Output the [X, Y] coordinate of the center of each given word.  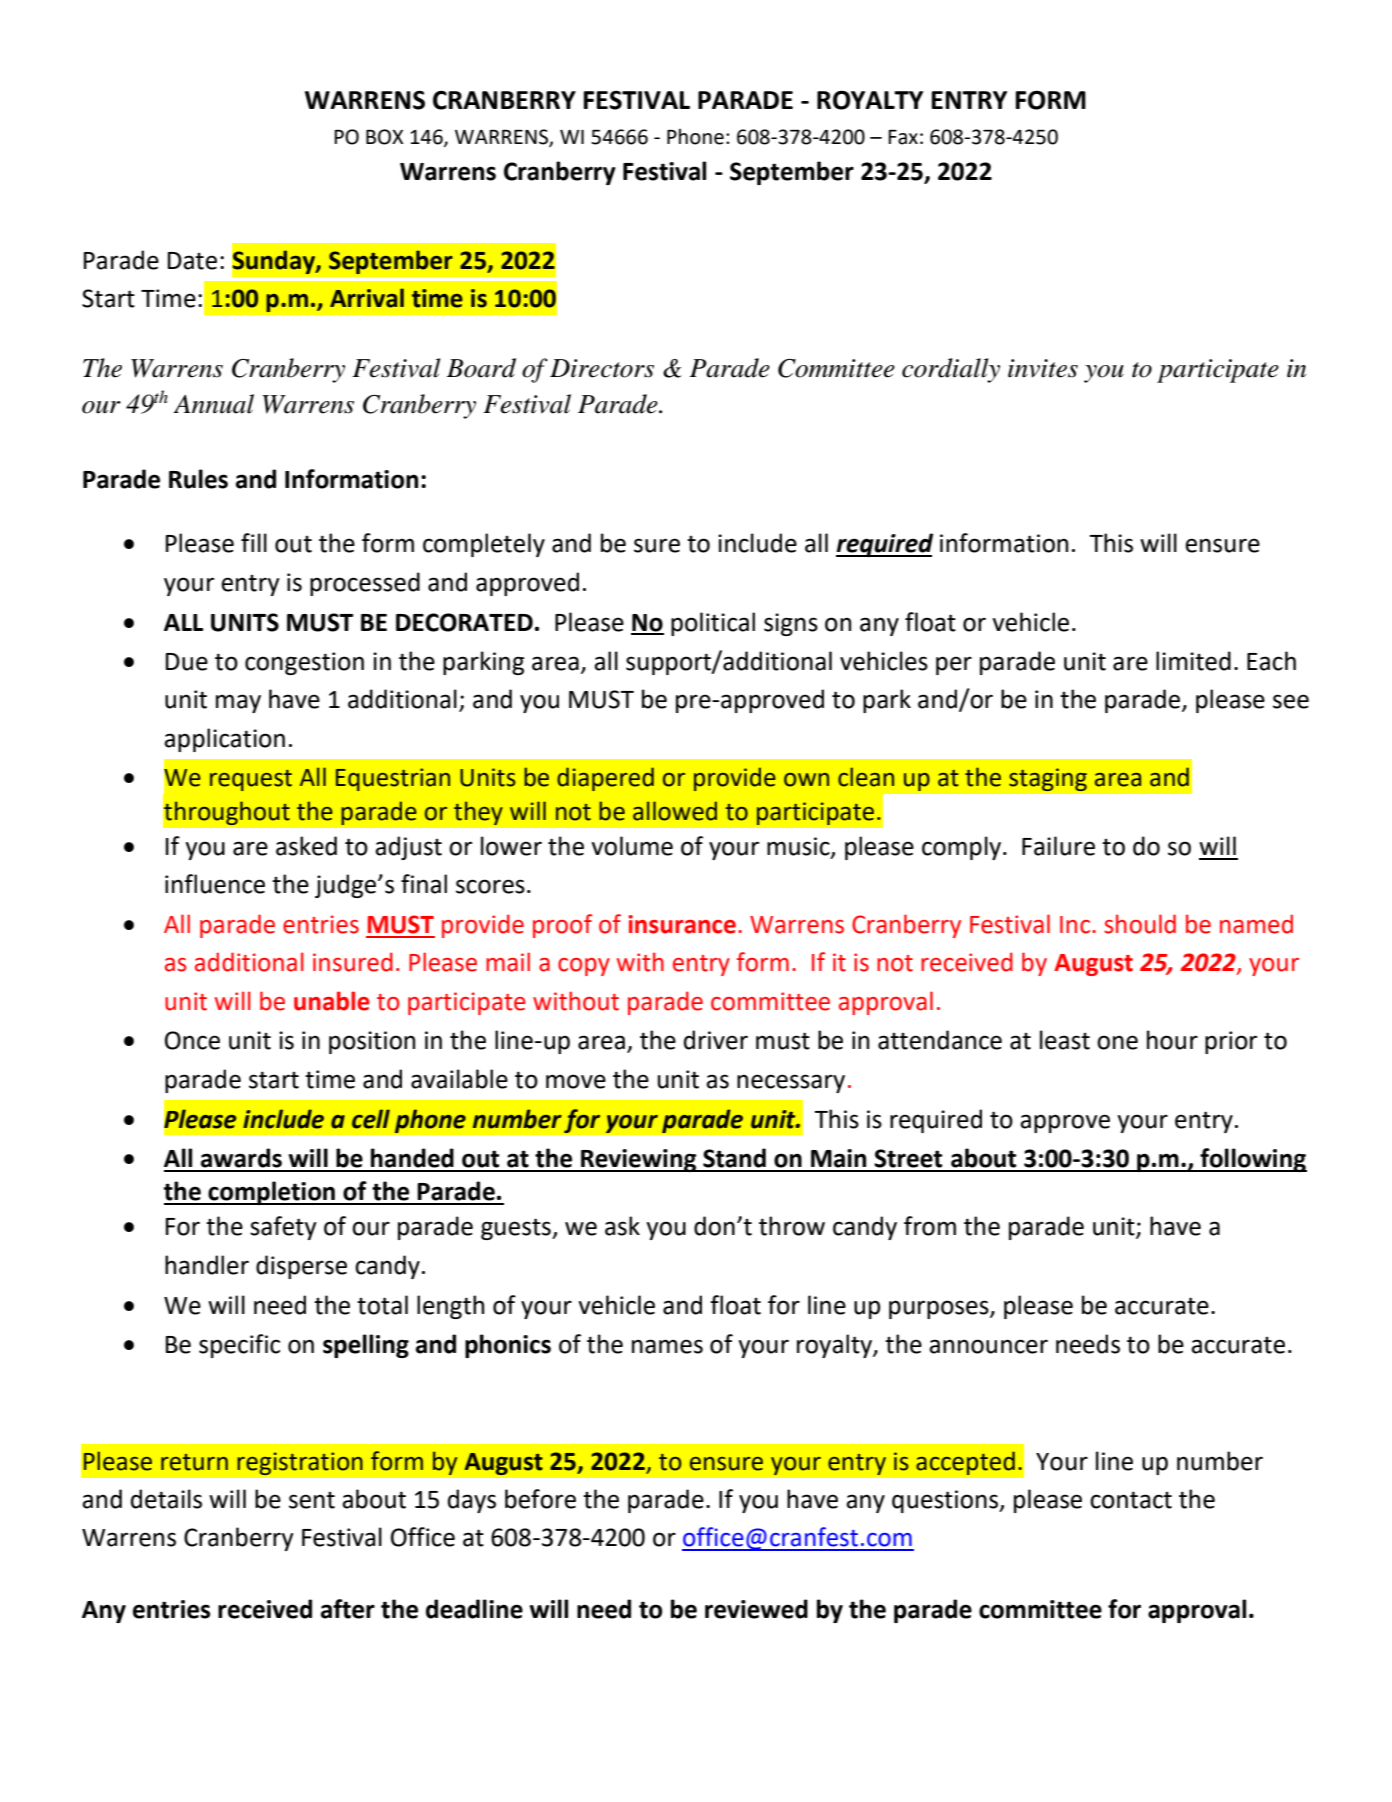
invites [1043, 368]
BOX [384, 137]
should [1140, 924]
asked [306, 846]
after [348, 1609]
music [799, 847]
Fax [903, 137]
